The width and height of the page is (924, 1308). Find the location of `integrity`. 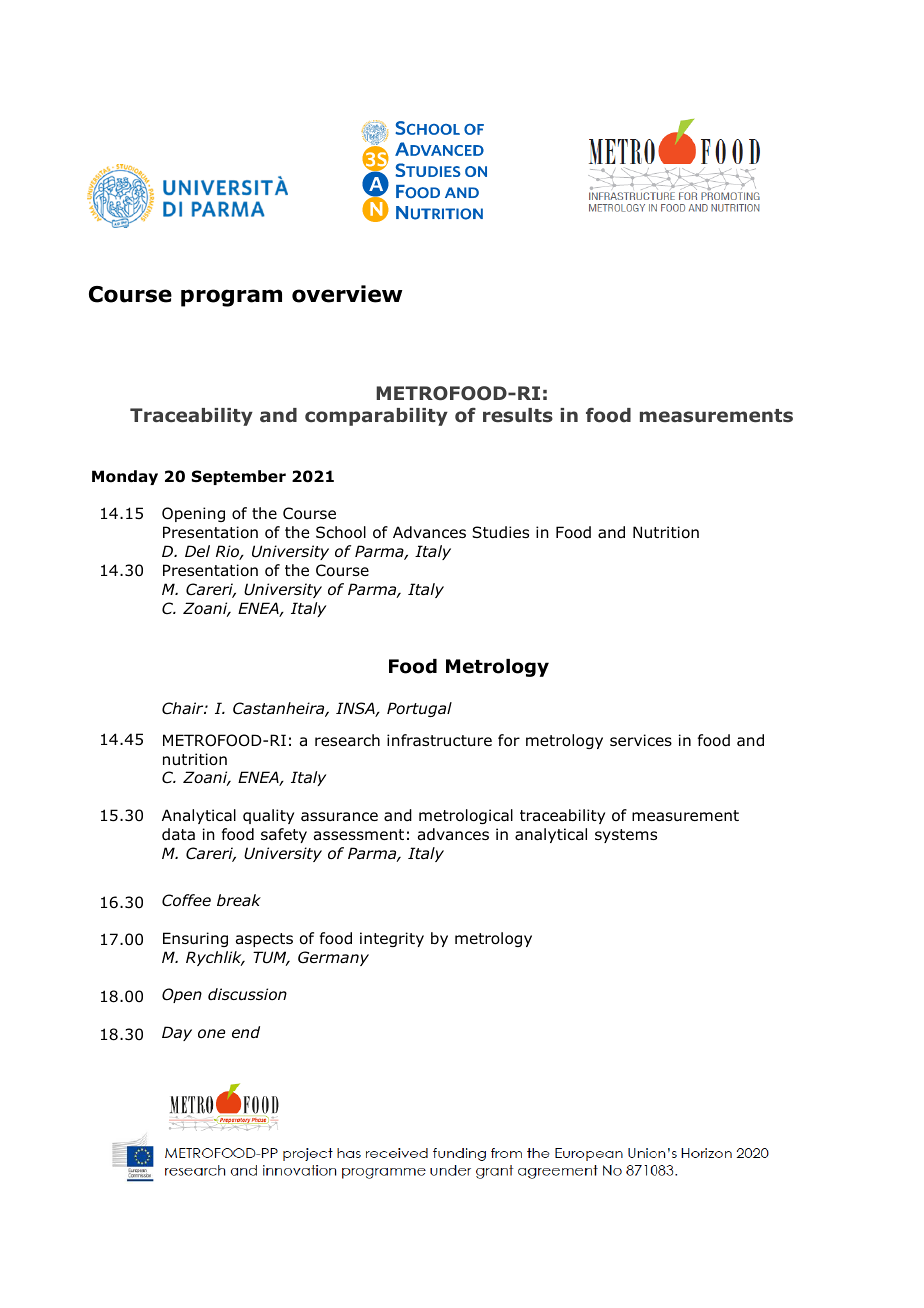

integrity is located at coordinates (392, 939).
